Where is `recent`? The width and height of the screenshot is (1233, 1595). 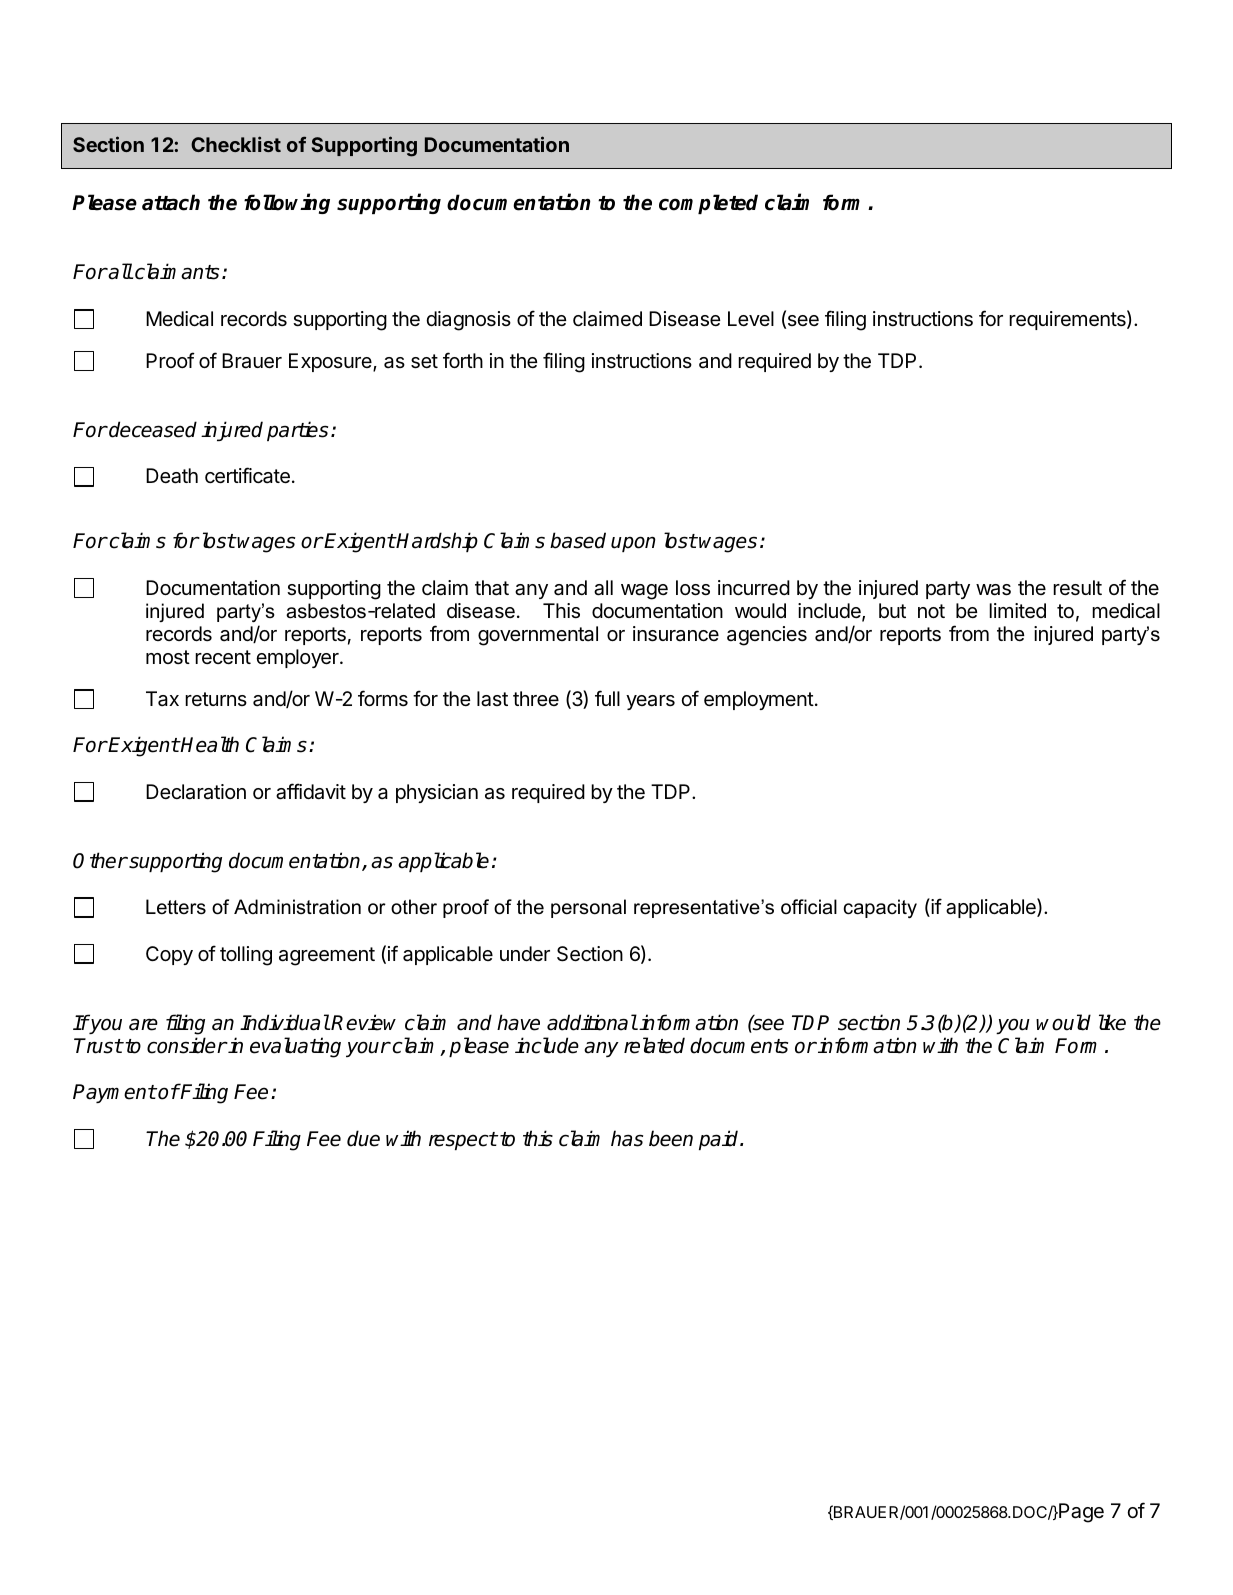 recent is located at coordinates (223, 657).
